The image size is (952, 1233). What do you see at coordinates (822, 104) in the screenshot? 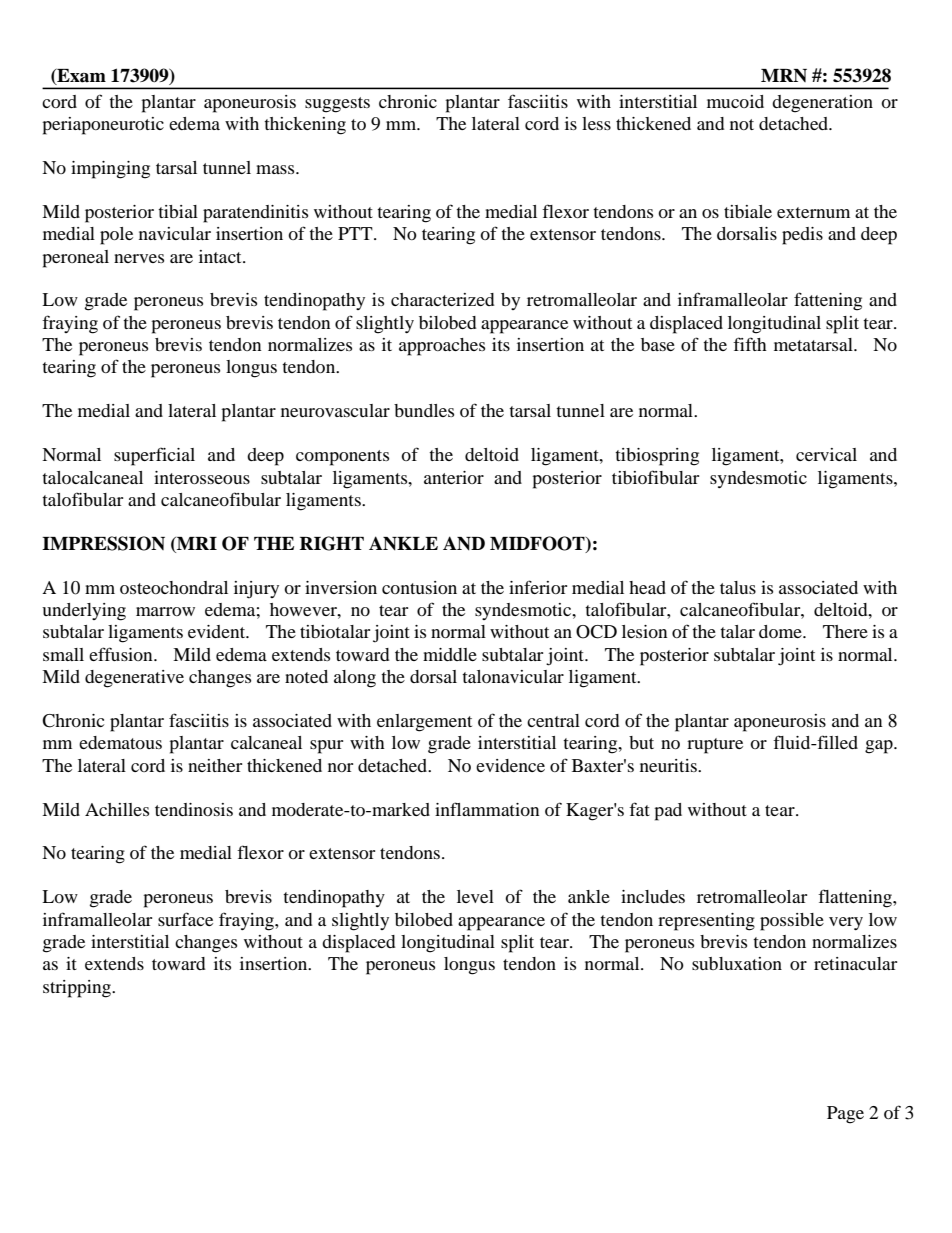
I see `degeneration` at bounding box center [822, 104].
